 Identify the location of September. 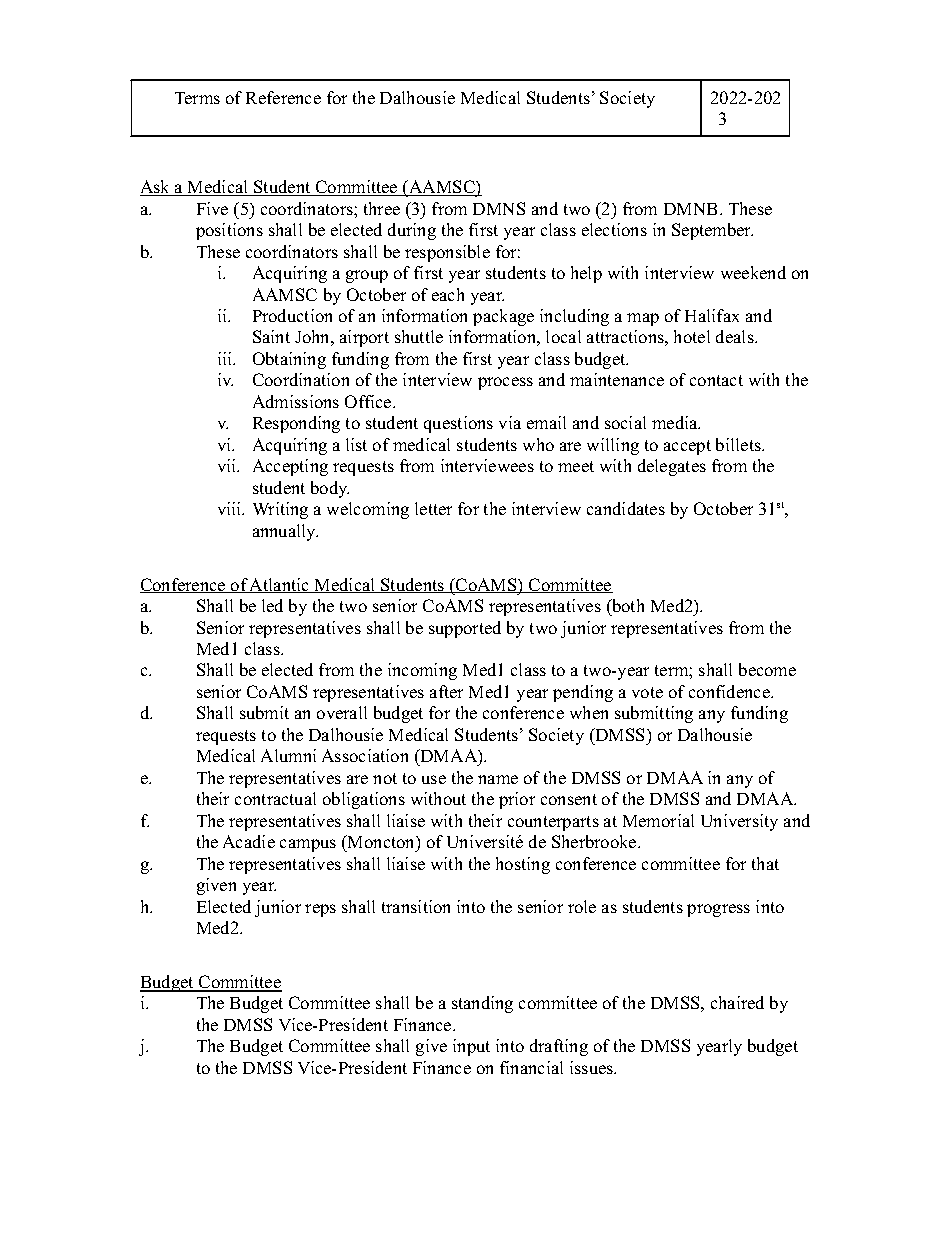
(712, 231).
